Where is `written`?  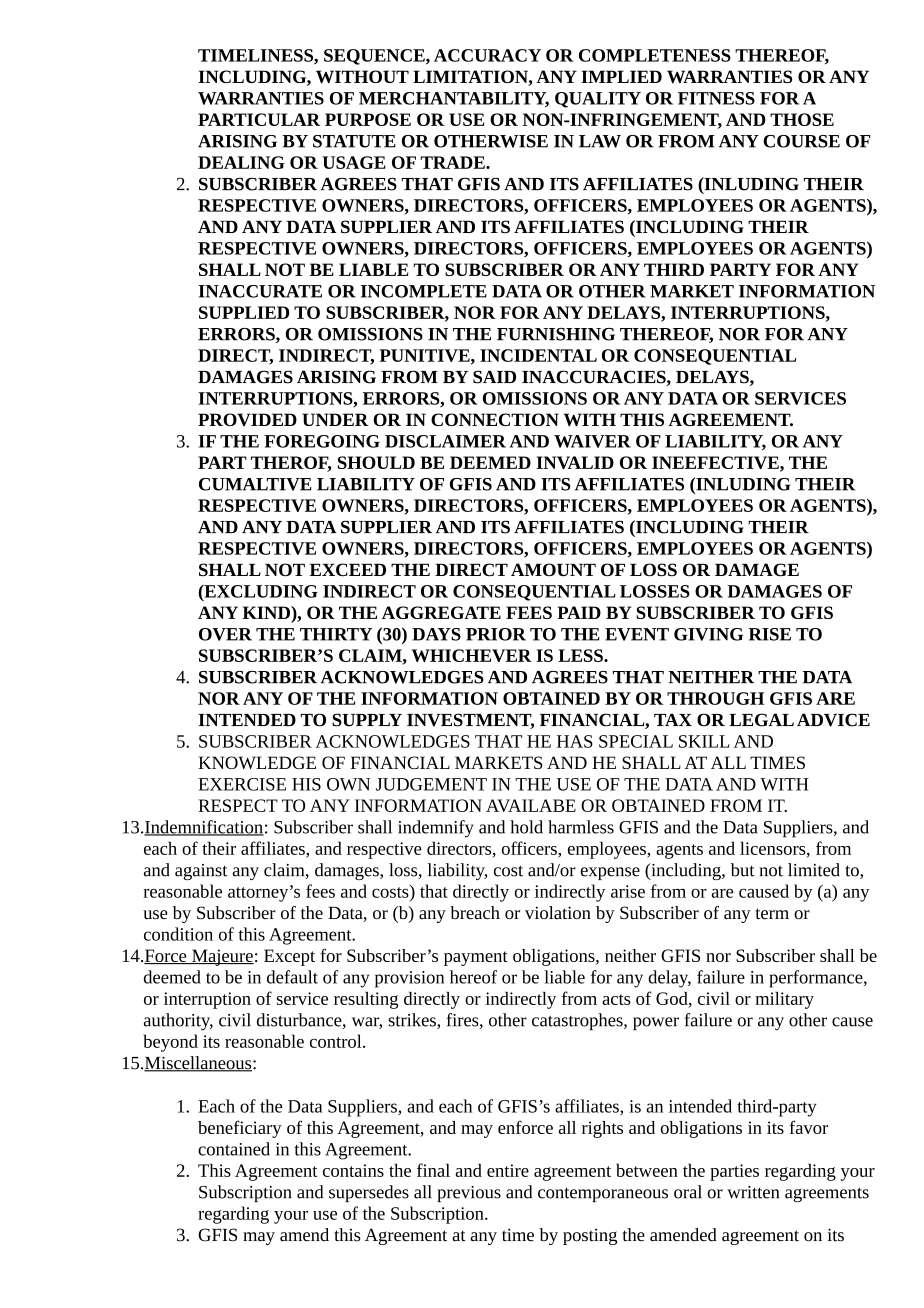
written is located at coordinates (753, 1192).
